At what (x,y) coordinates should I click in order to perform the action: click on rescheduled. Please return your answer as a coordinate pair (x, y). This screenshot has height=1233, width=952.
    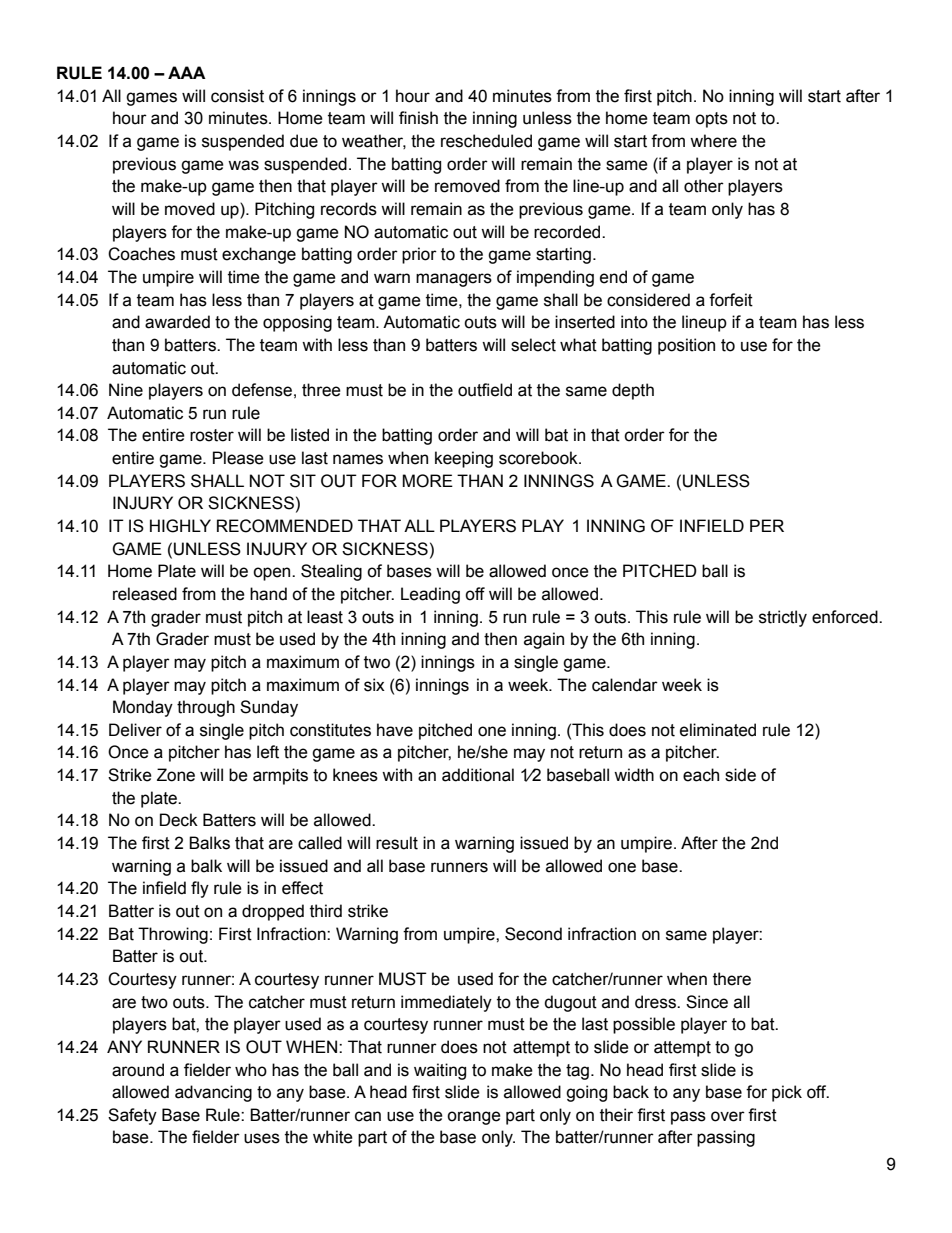
    Looking at the image, I should click on (486, 141).
